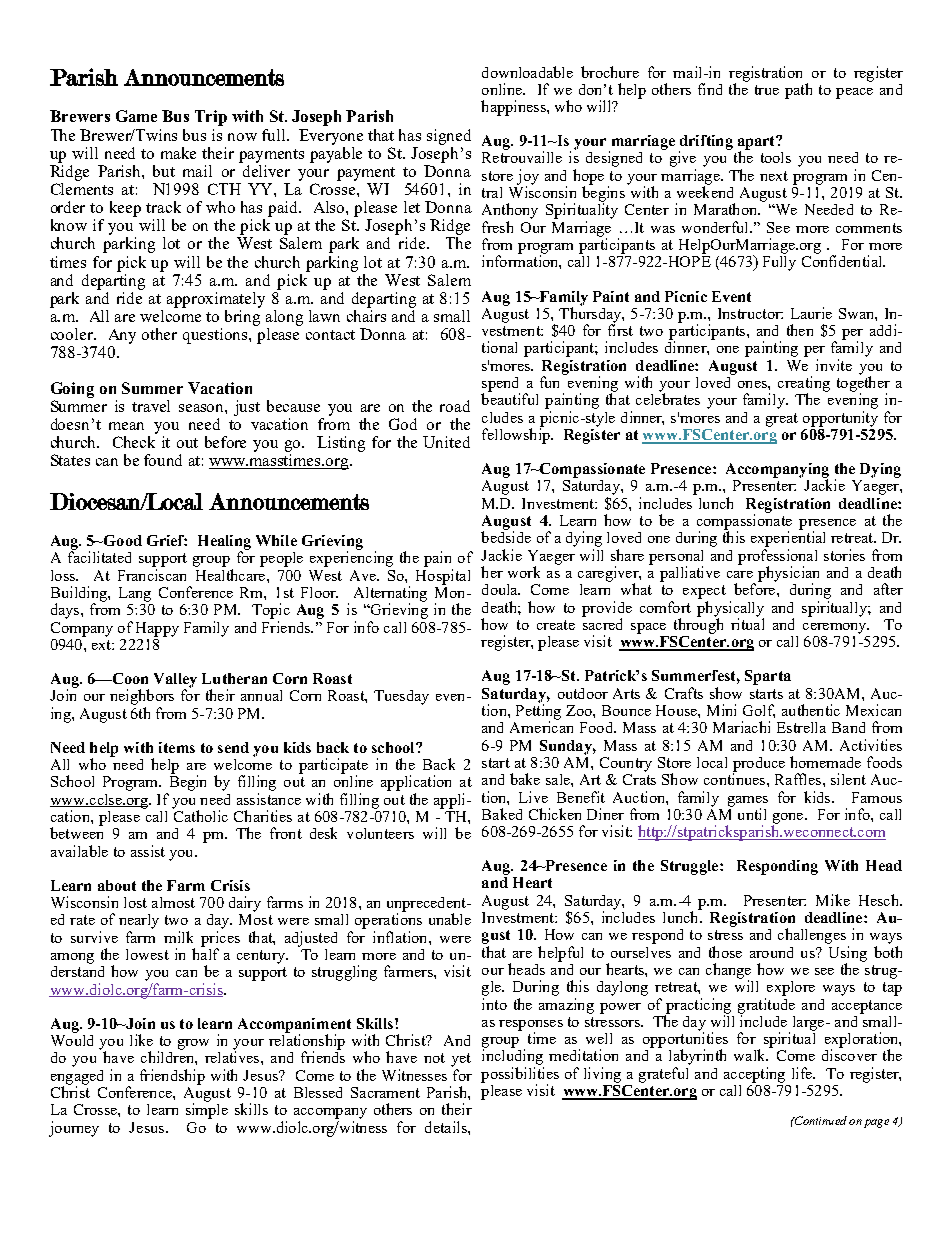 The width and height of the screenshot is (952, 1233). What do you see at coordinates (135, 594) in the screenshot?
I see `Lang` at bounding box center [135, 594].
